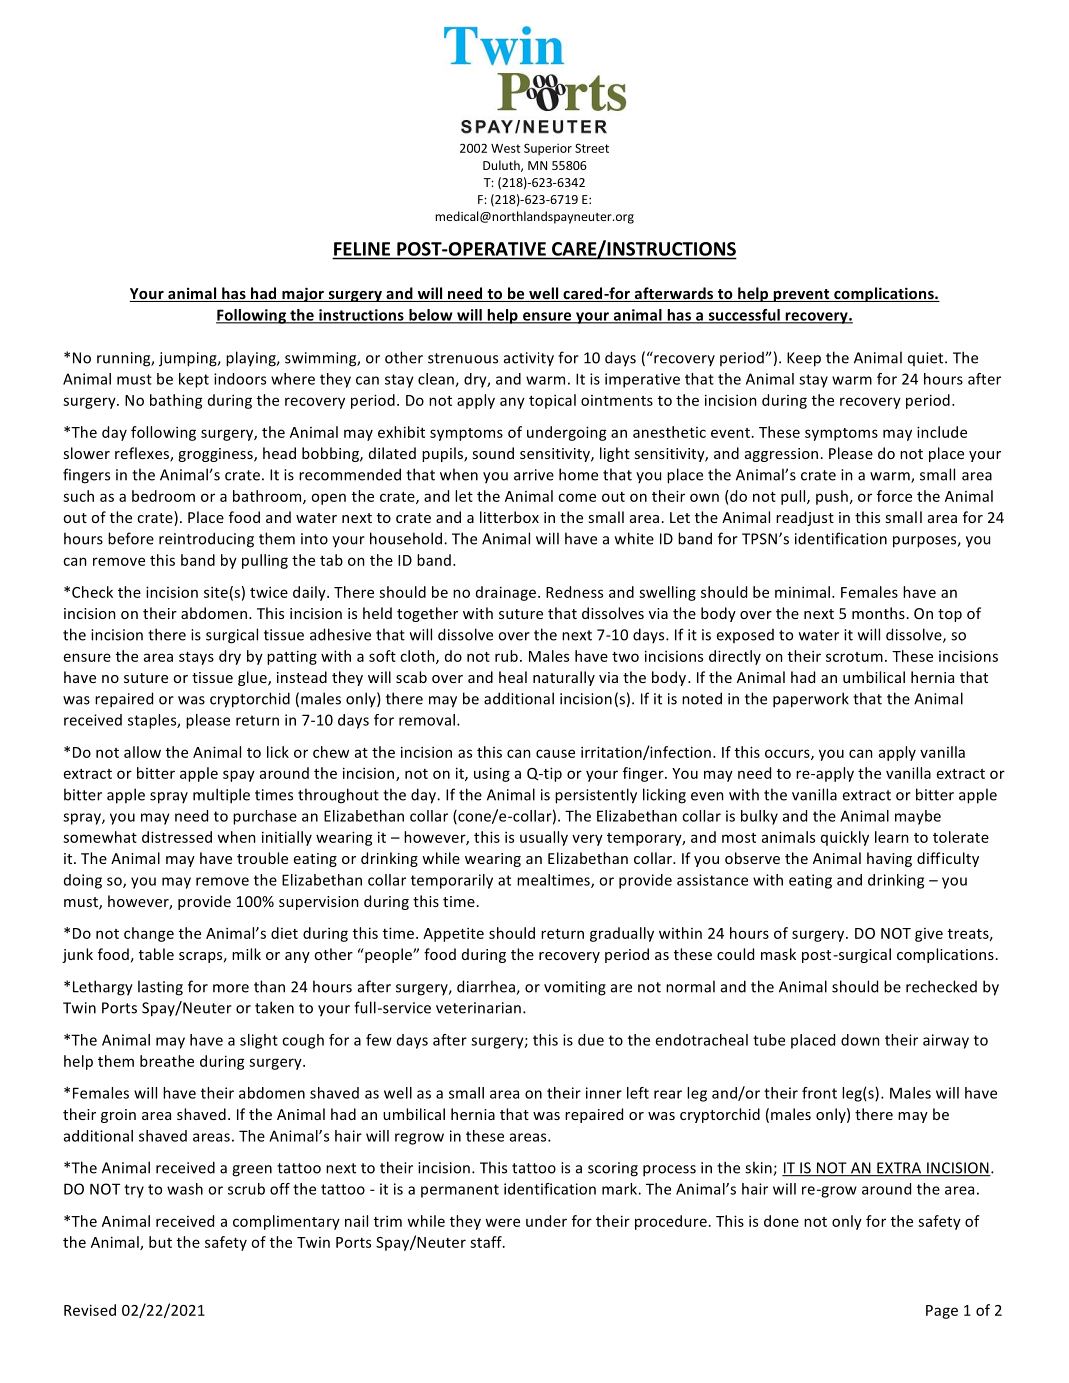 The image size is (1069, 1383). What do you see at coordinates (942, 1312) in the document?
I see `Page` at bounding box center [942, 1312].
